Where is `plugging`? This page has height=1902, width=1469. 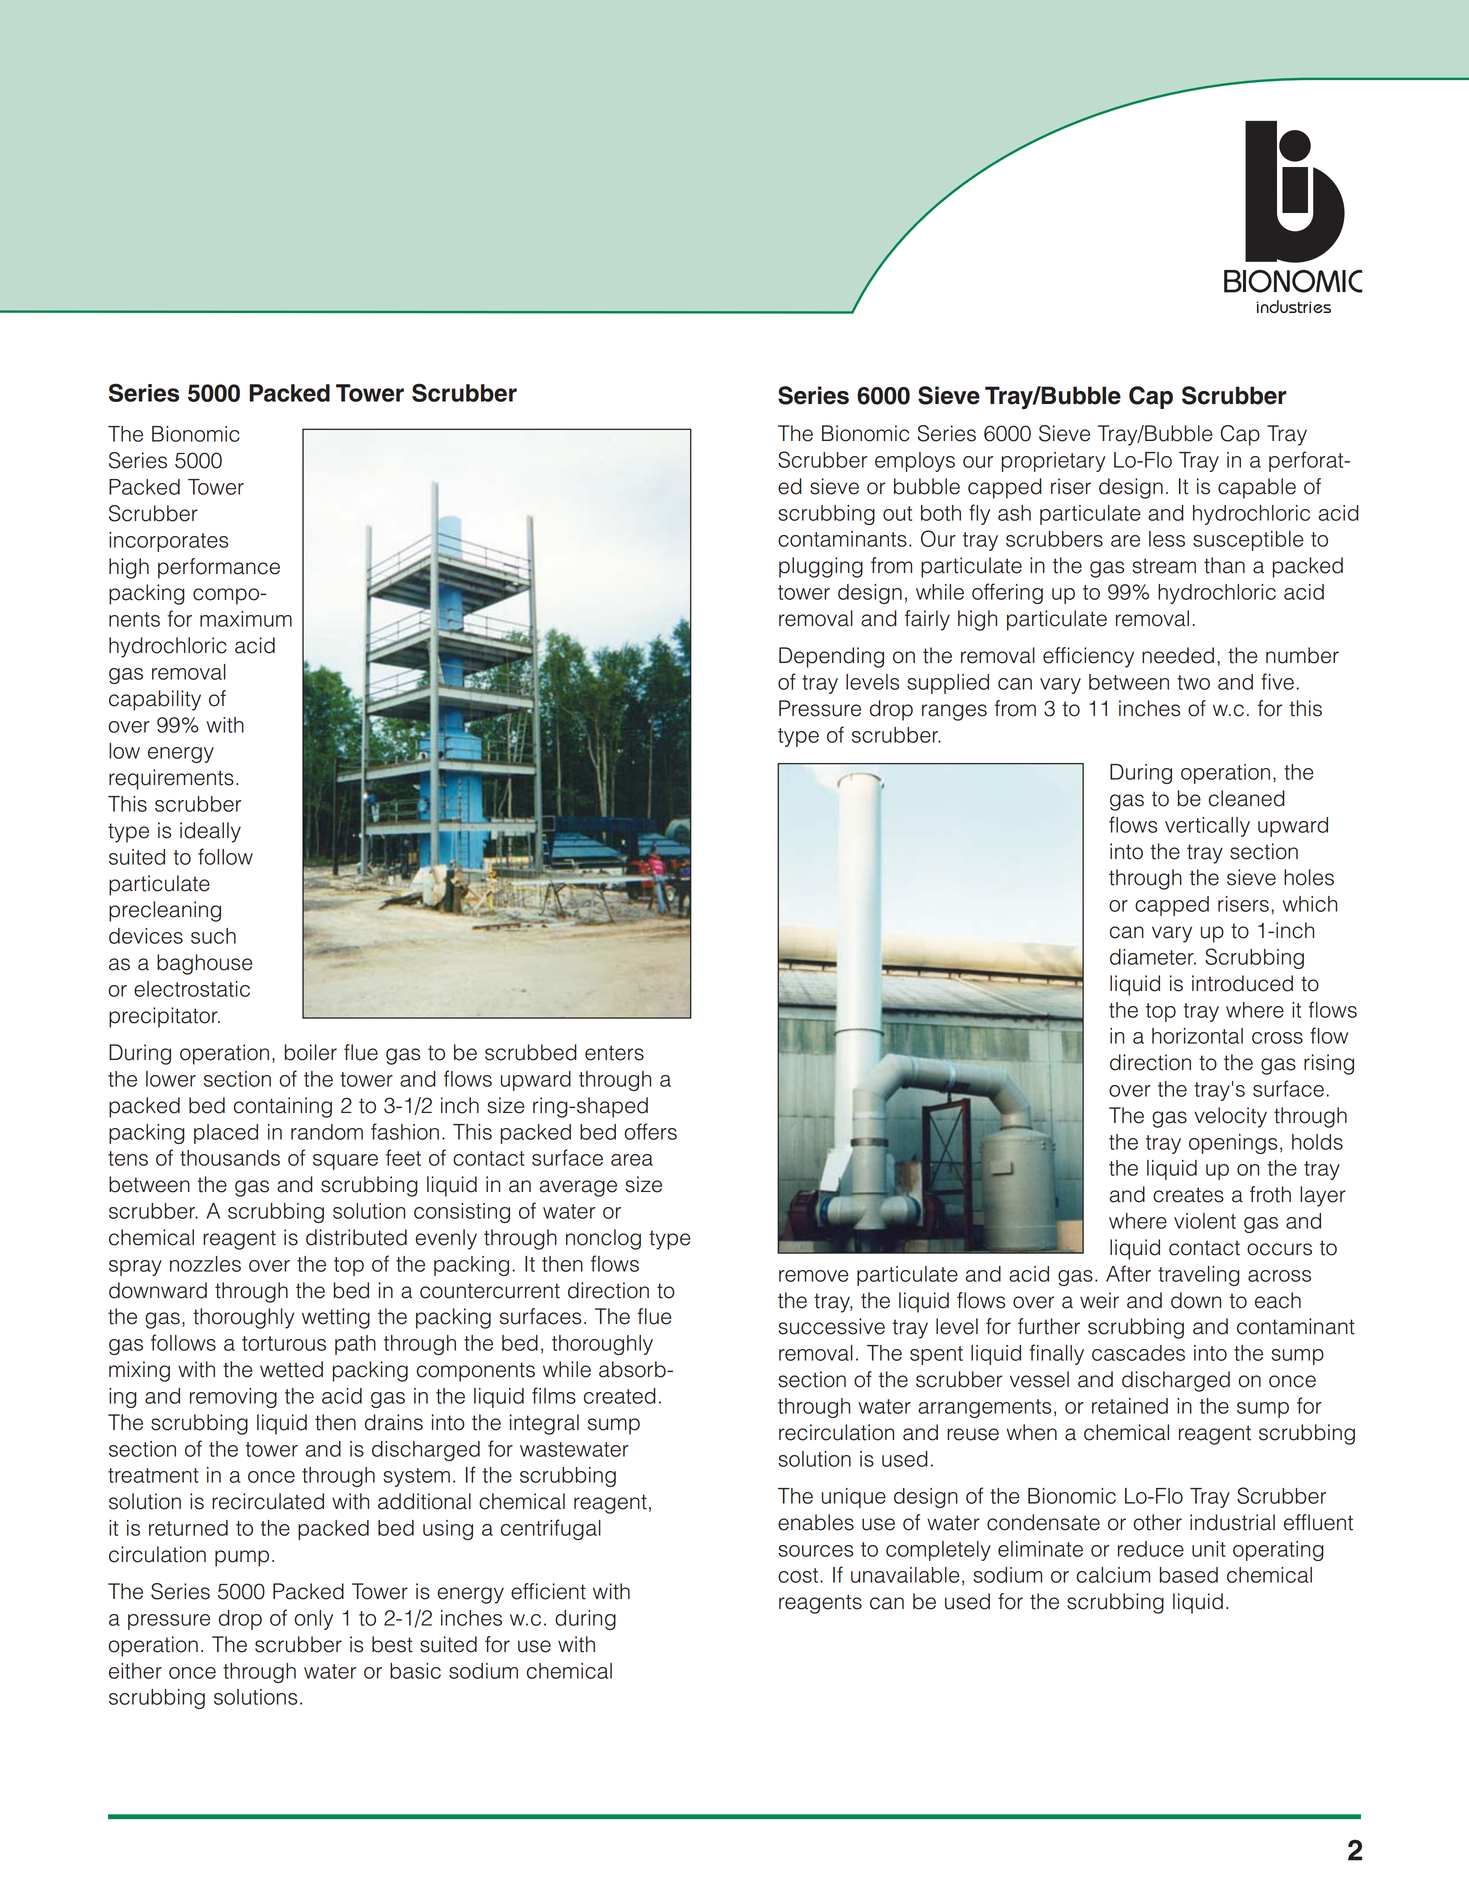
plugging is located at coordinates (821, 567).
